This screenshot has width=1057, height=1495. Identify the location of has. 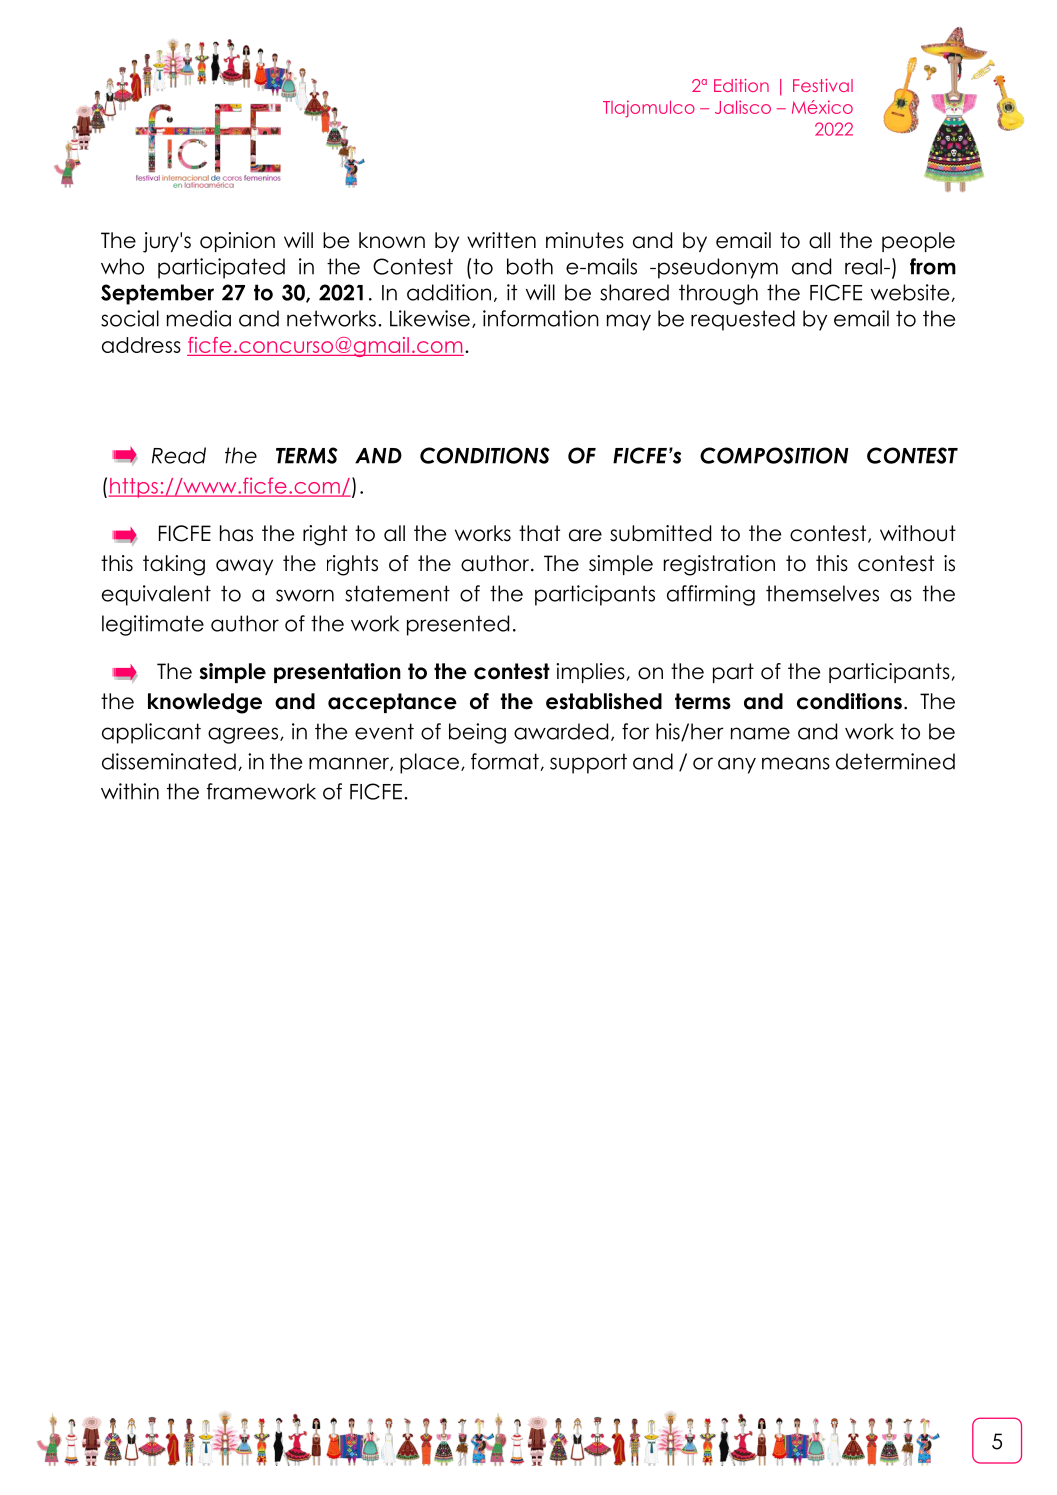
(236, 533).
